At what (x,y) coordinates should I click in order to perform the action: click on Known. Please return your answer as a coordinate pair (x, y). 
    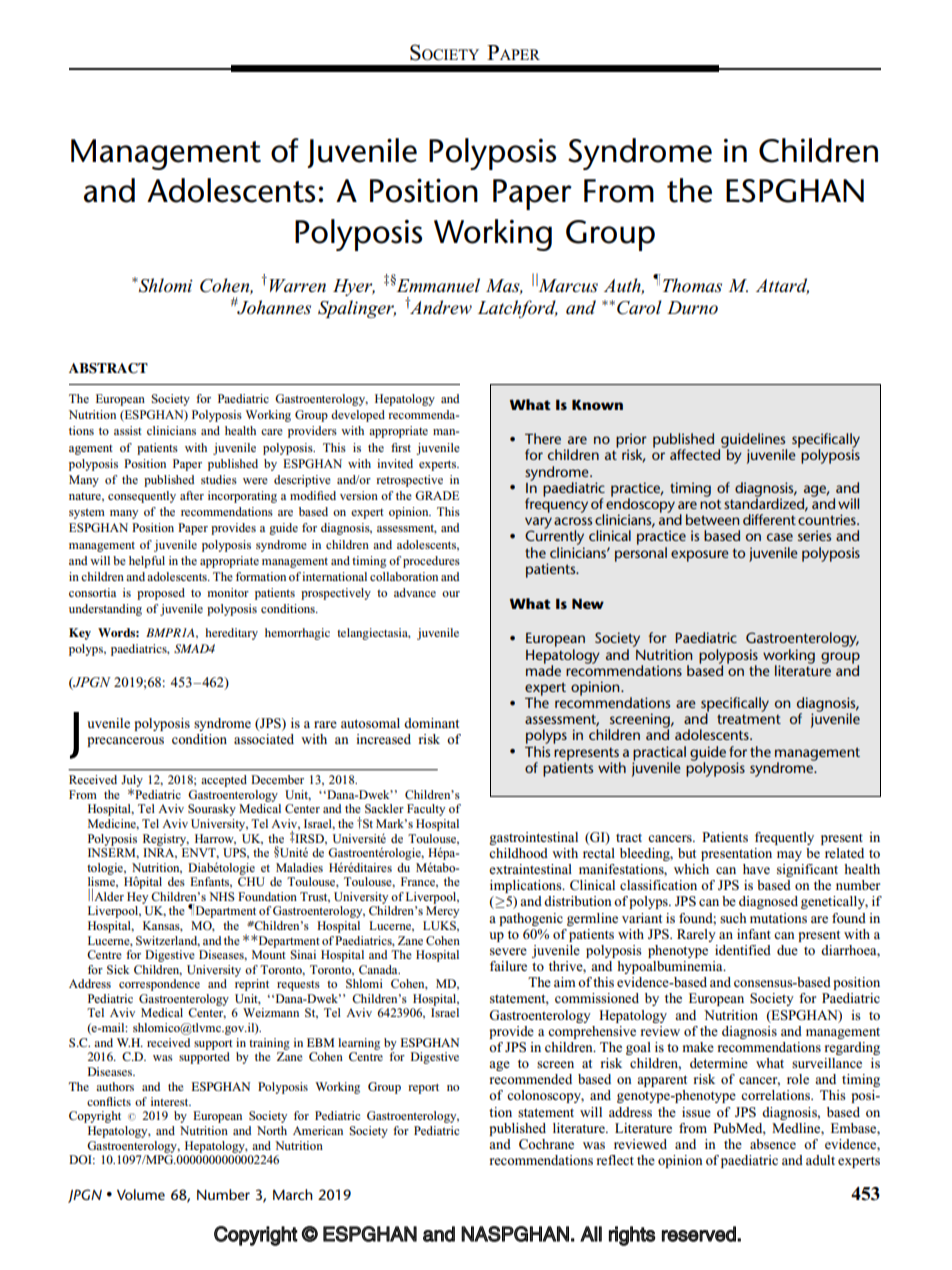
    Looking at the image, I should click on (597, 404).
